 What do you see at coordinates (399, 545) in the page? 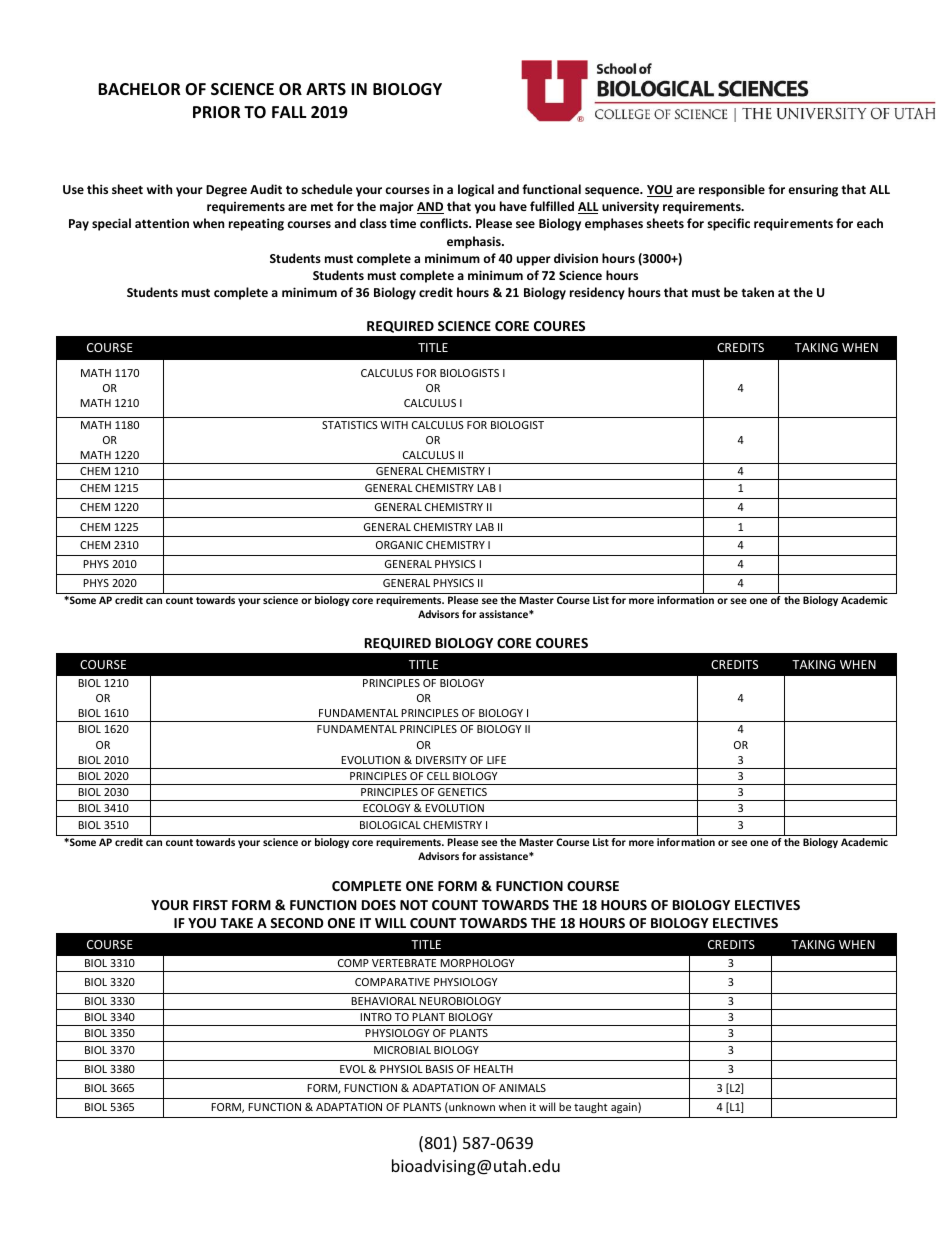
I see `ORGANIC` at bounding box center [399, 545].
